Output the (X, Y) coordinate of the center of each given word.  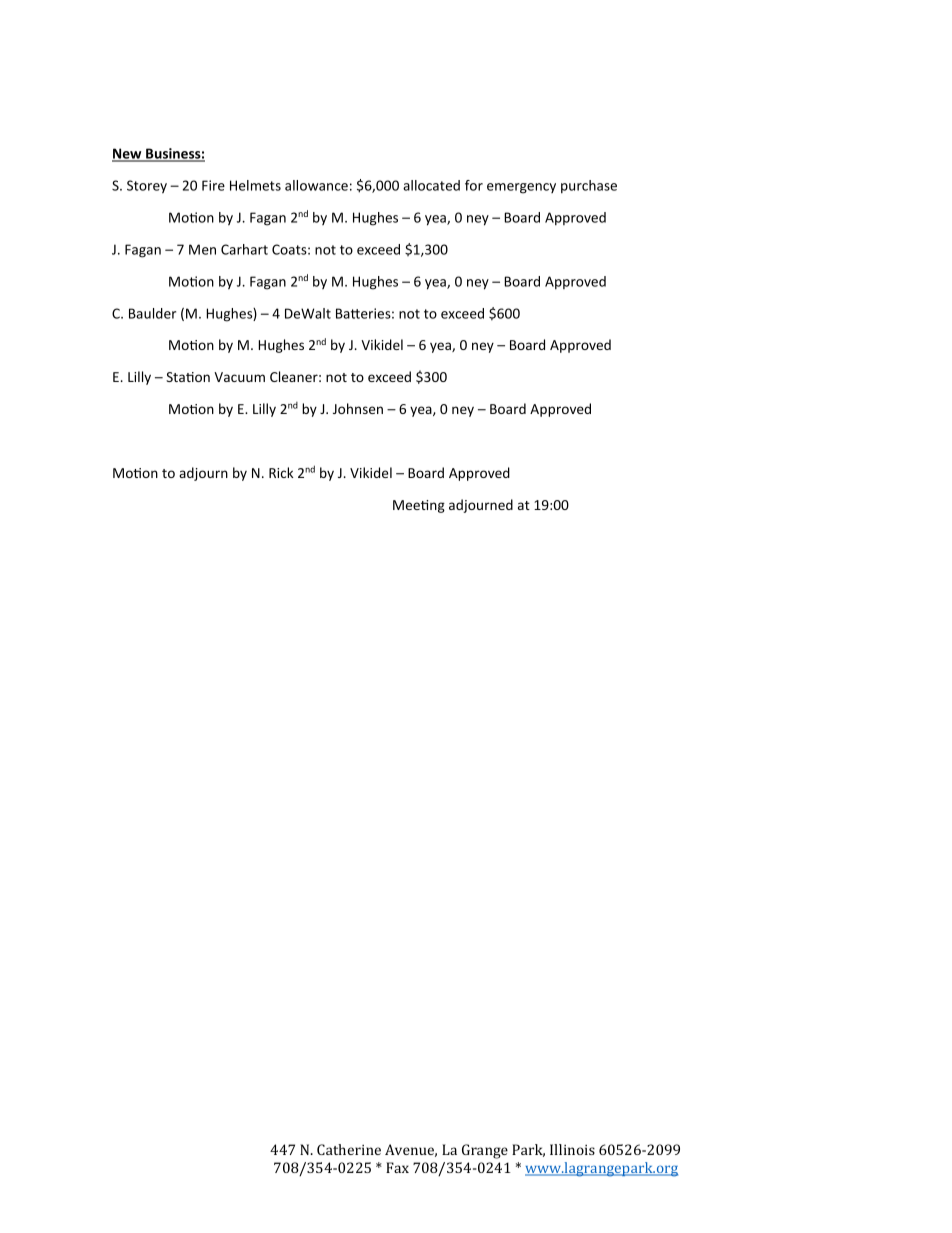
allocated (431, 185)
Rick (281, 472)
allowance (316, 185)
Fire (213, 185)
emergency (521, 188)
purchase (589, 187)
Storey (147, 187)
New (128, 155)
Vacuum (239, 377)
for (474, 185)
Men (202, 249)
